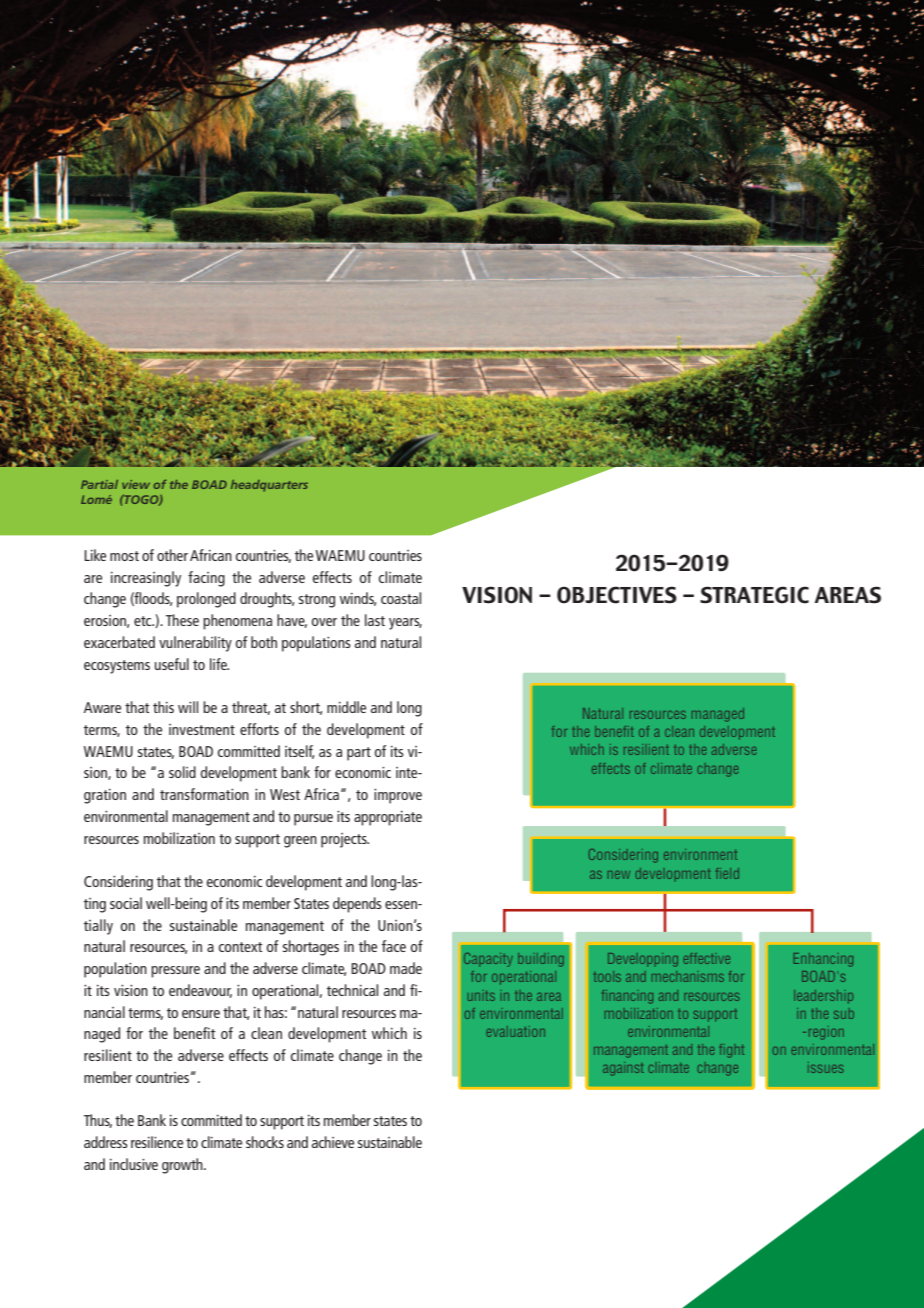  What do you see at coordinates (488, 960) in the page?
I see `Capacity` at bounding box center [488, 960].
